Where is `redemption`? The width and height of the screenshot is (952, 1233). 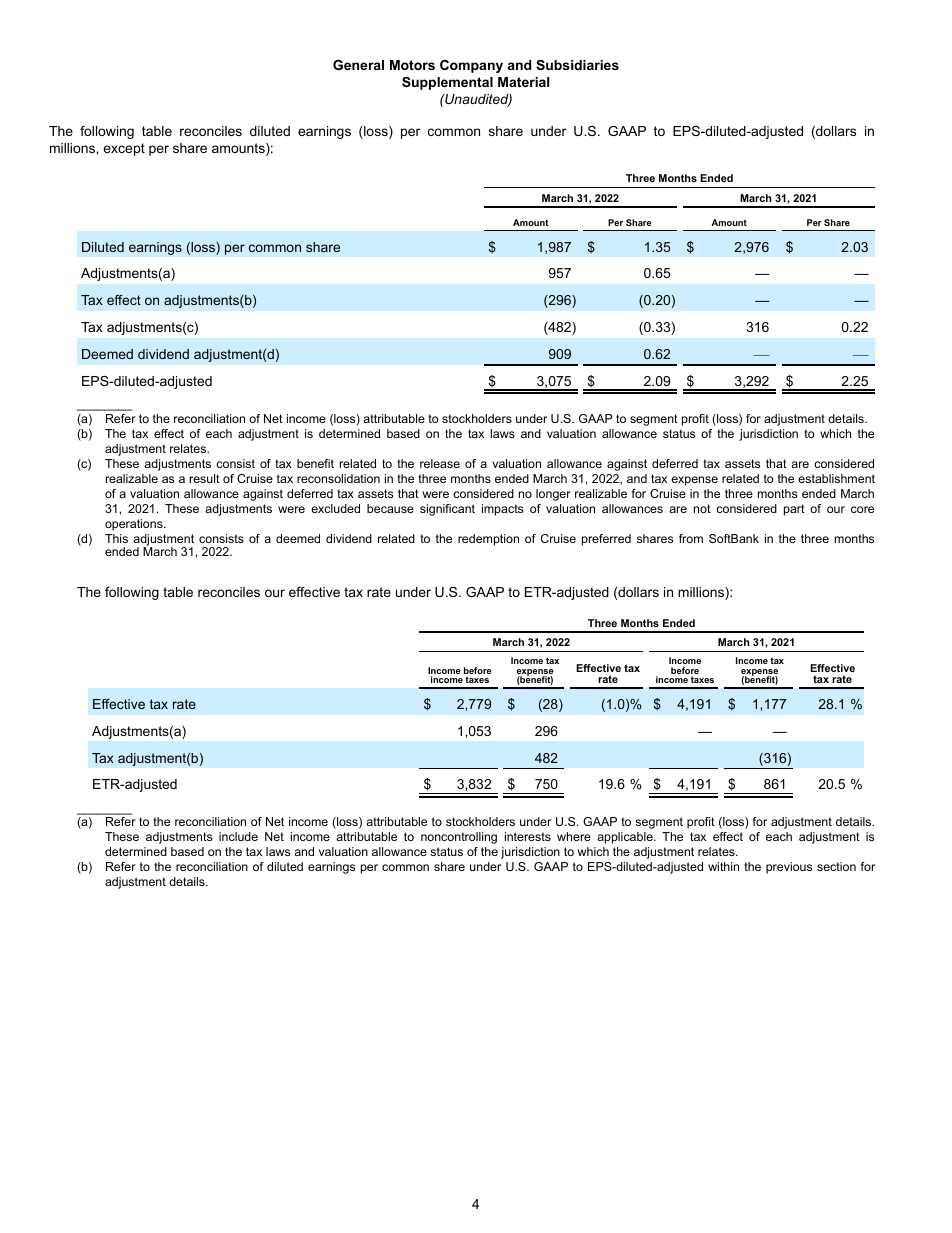 redemption is located at coordinates (488, 540).
